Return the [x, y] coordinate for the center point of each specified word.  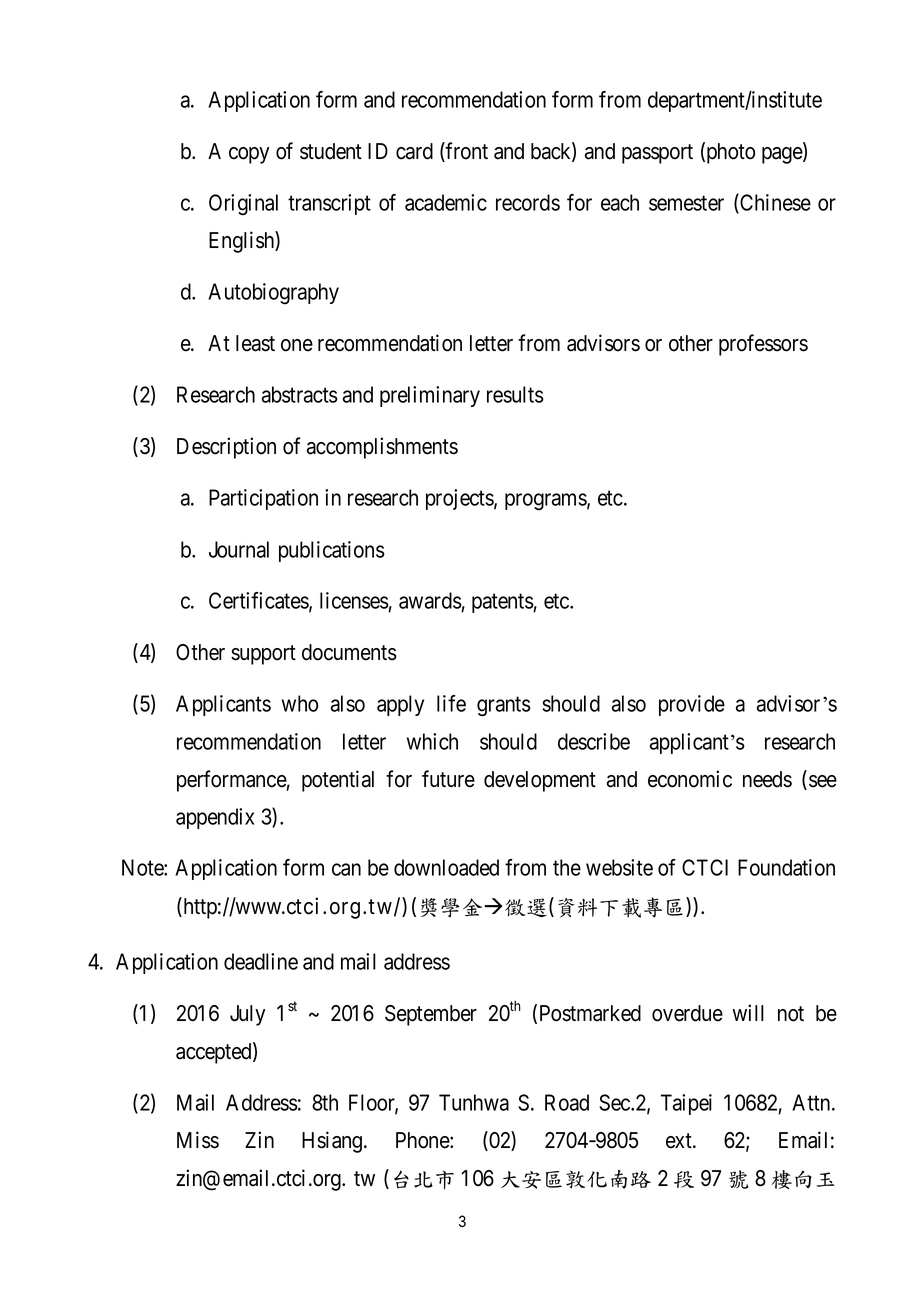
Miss [198, 1140]
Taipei [686, 1104]
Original [243, 205]
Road [567, 1102]
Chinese [774, 204]
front [466, 152]
